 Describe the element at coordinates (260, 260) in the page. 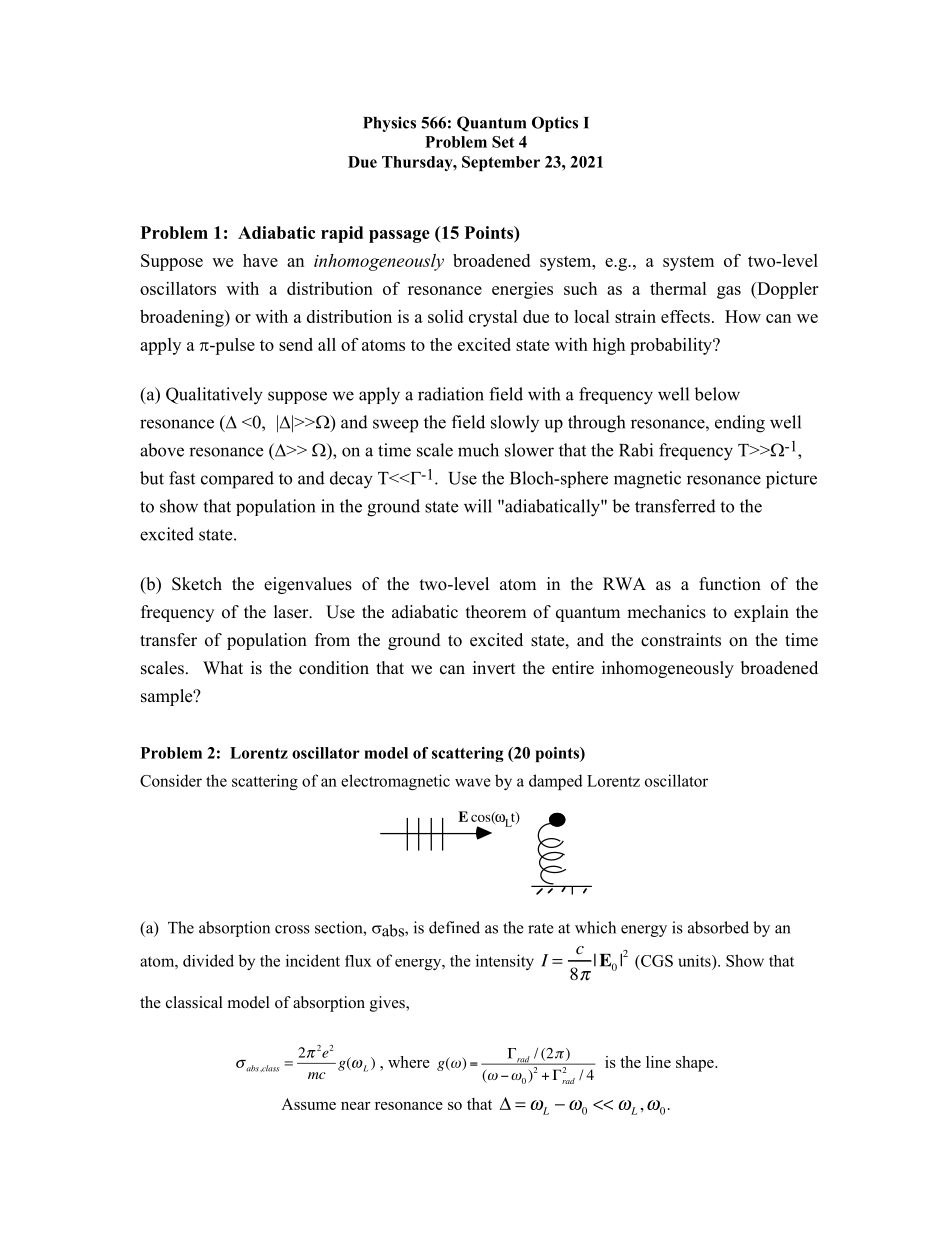

I see `have` at that location.
